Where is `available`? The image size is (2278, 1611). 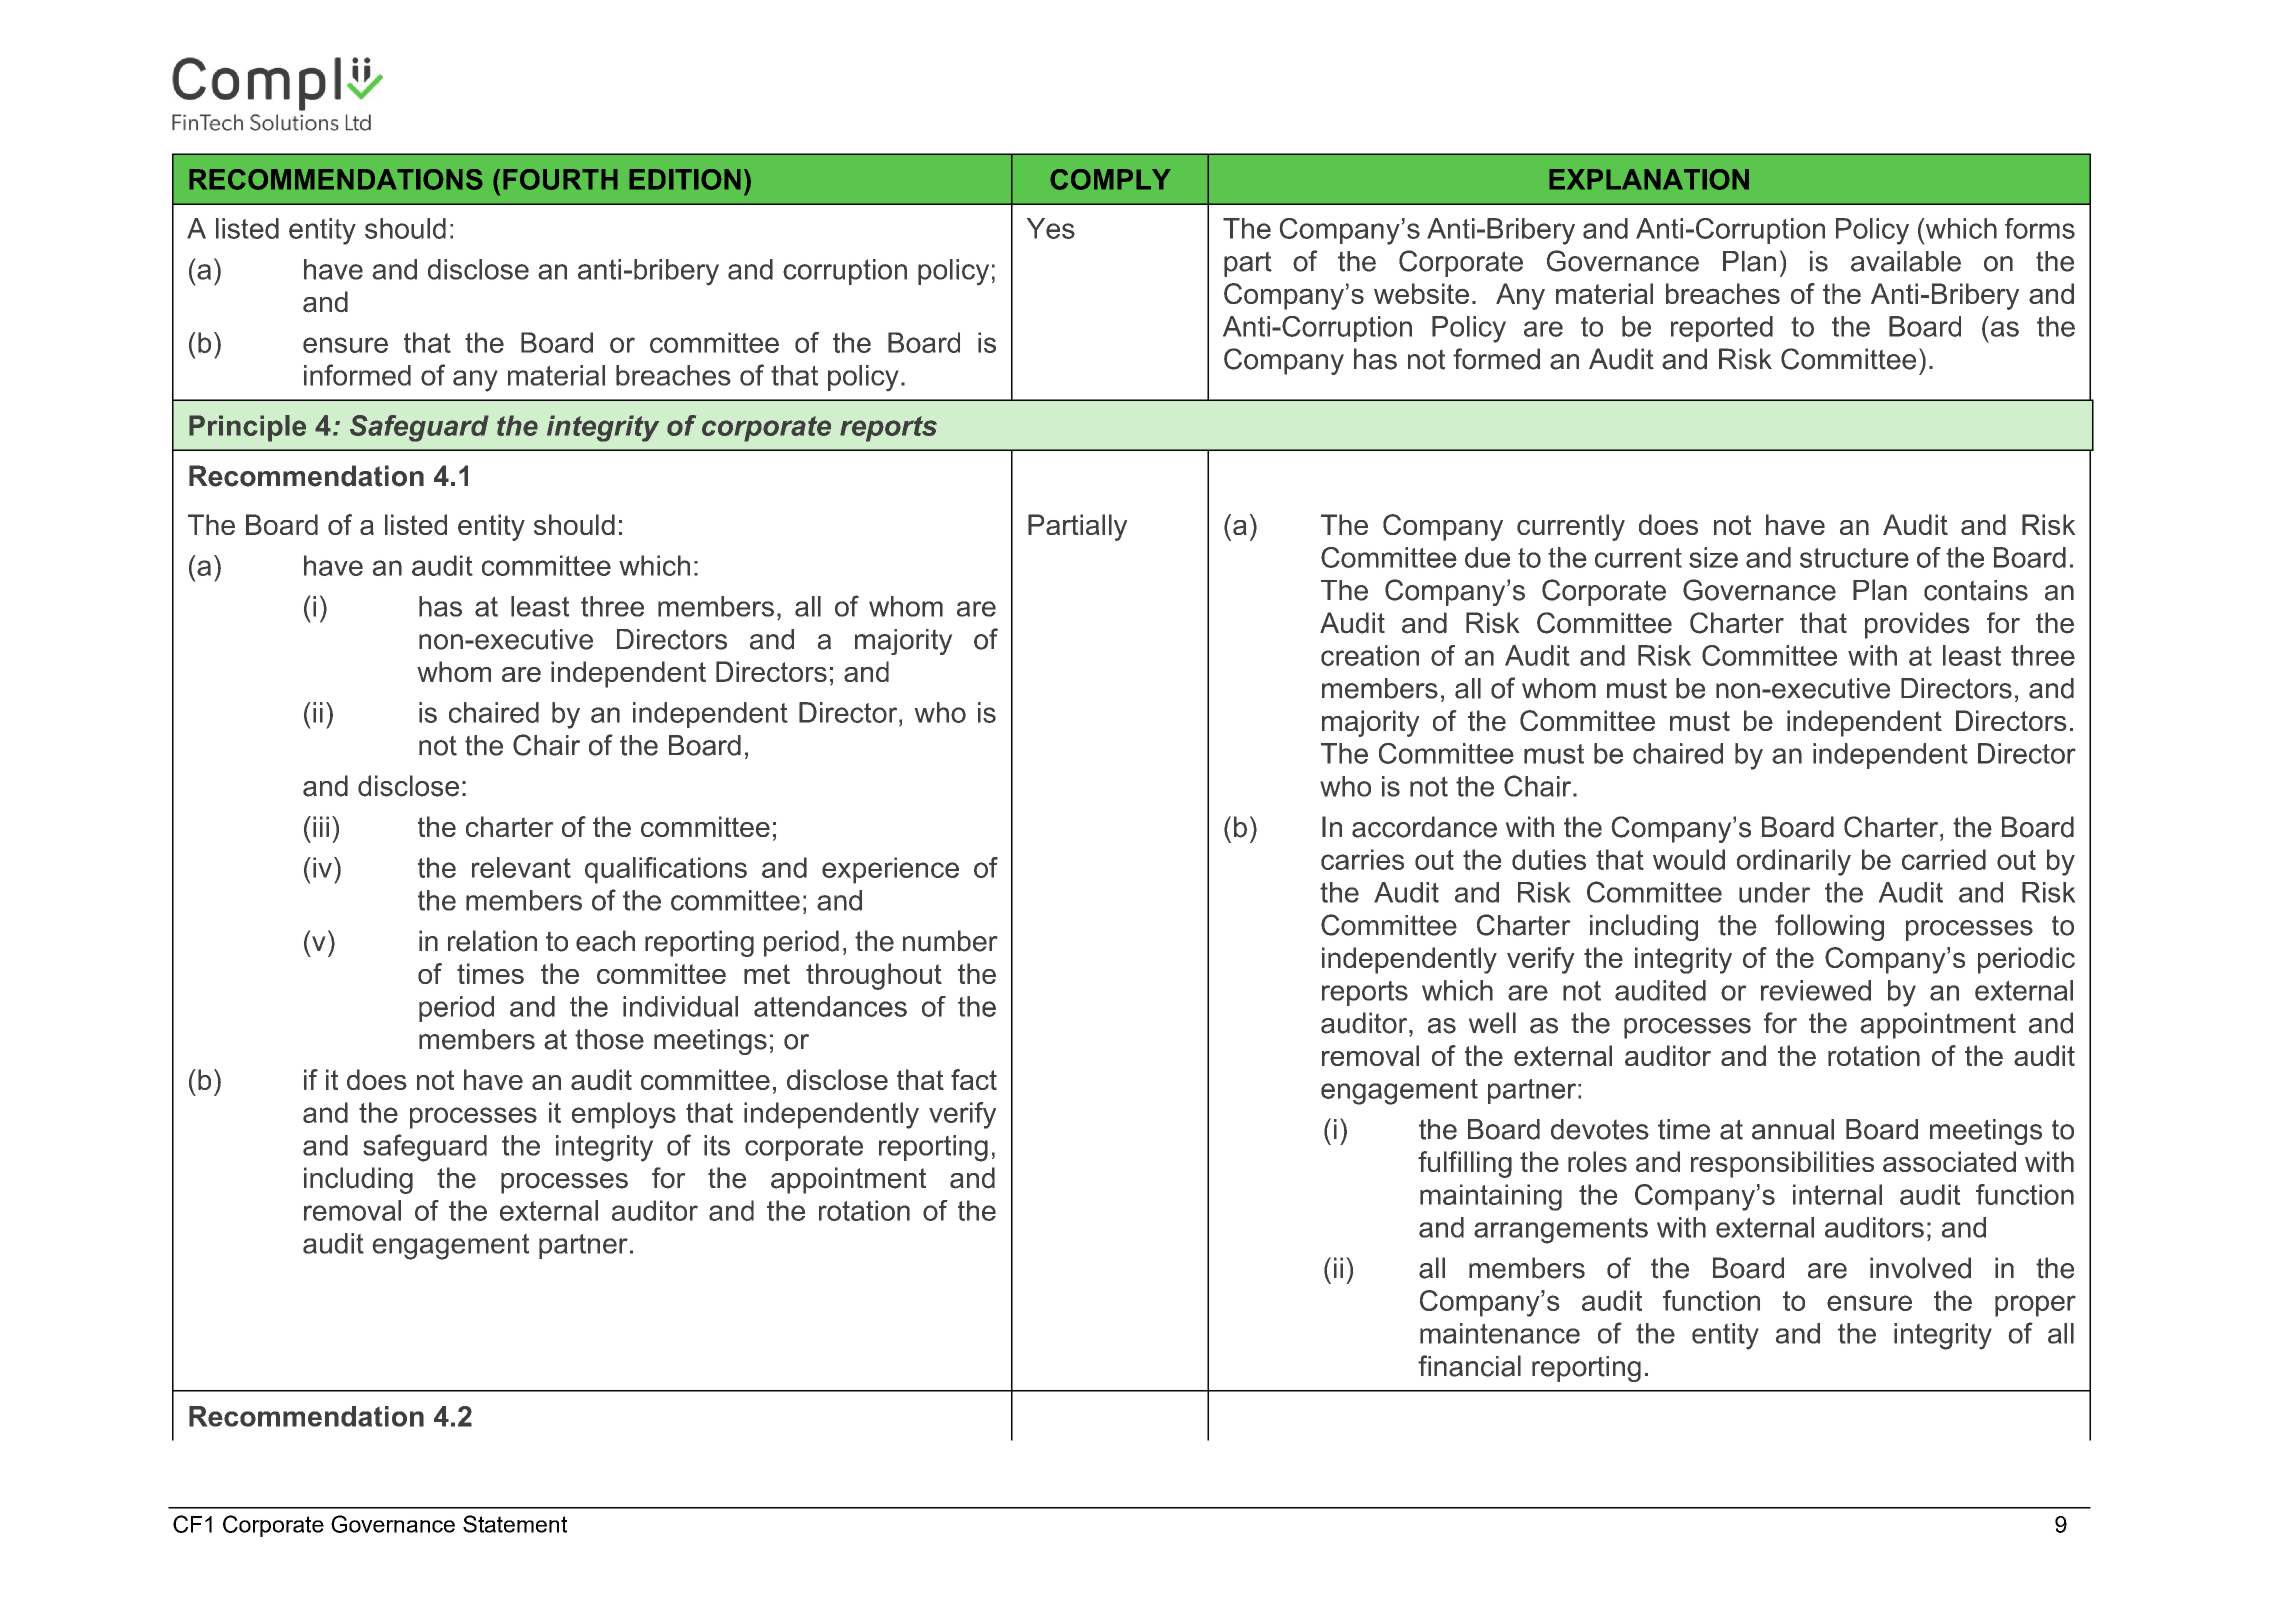
available is located at coordinates (1906, 261).
